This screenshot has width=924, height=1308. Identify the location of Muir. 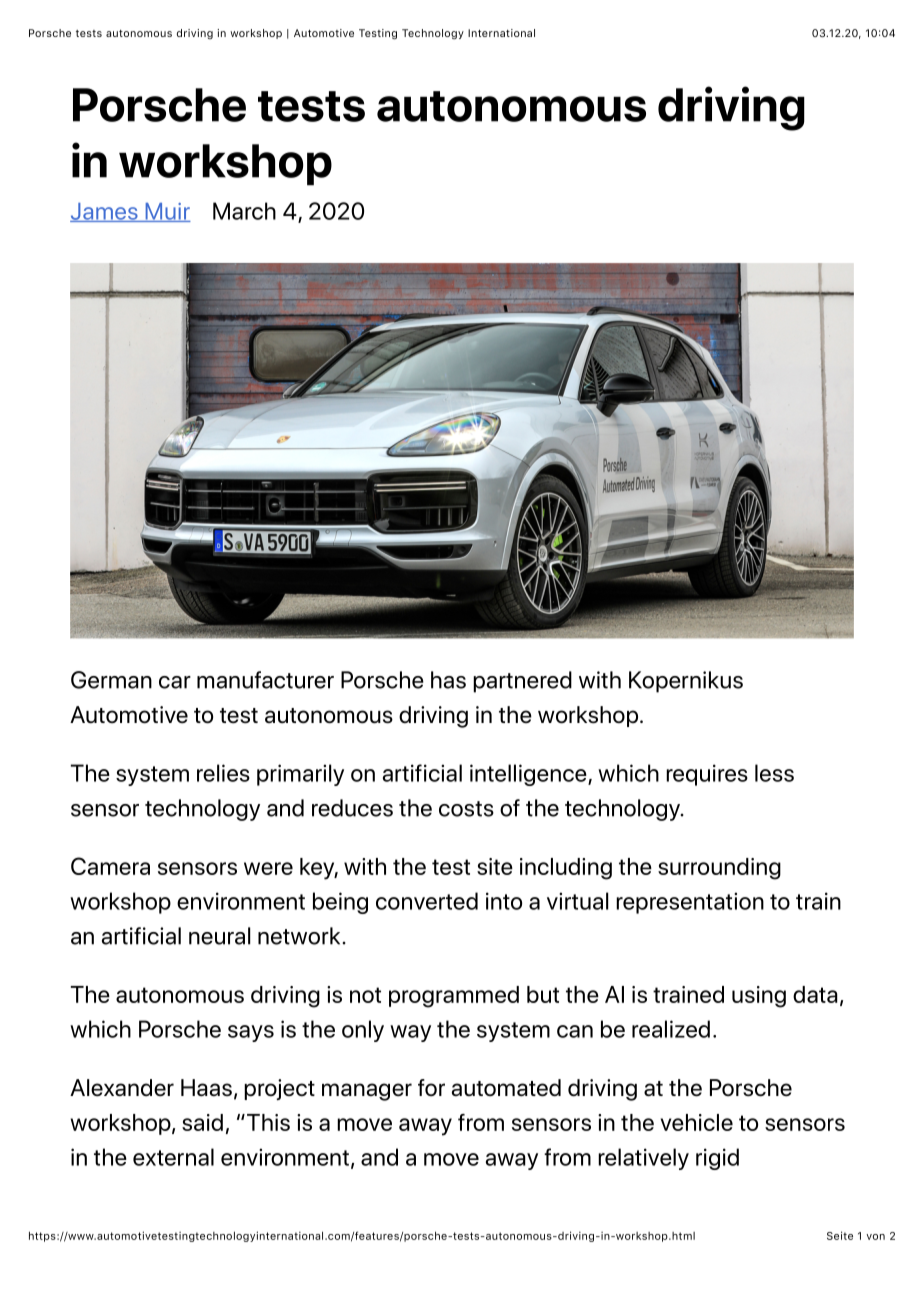
(167, 212).
